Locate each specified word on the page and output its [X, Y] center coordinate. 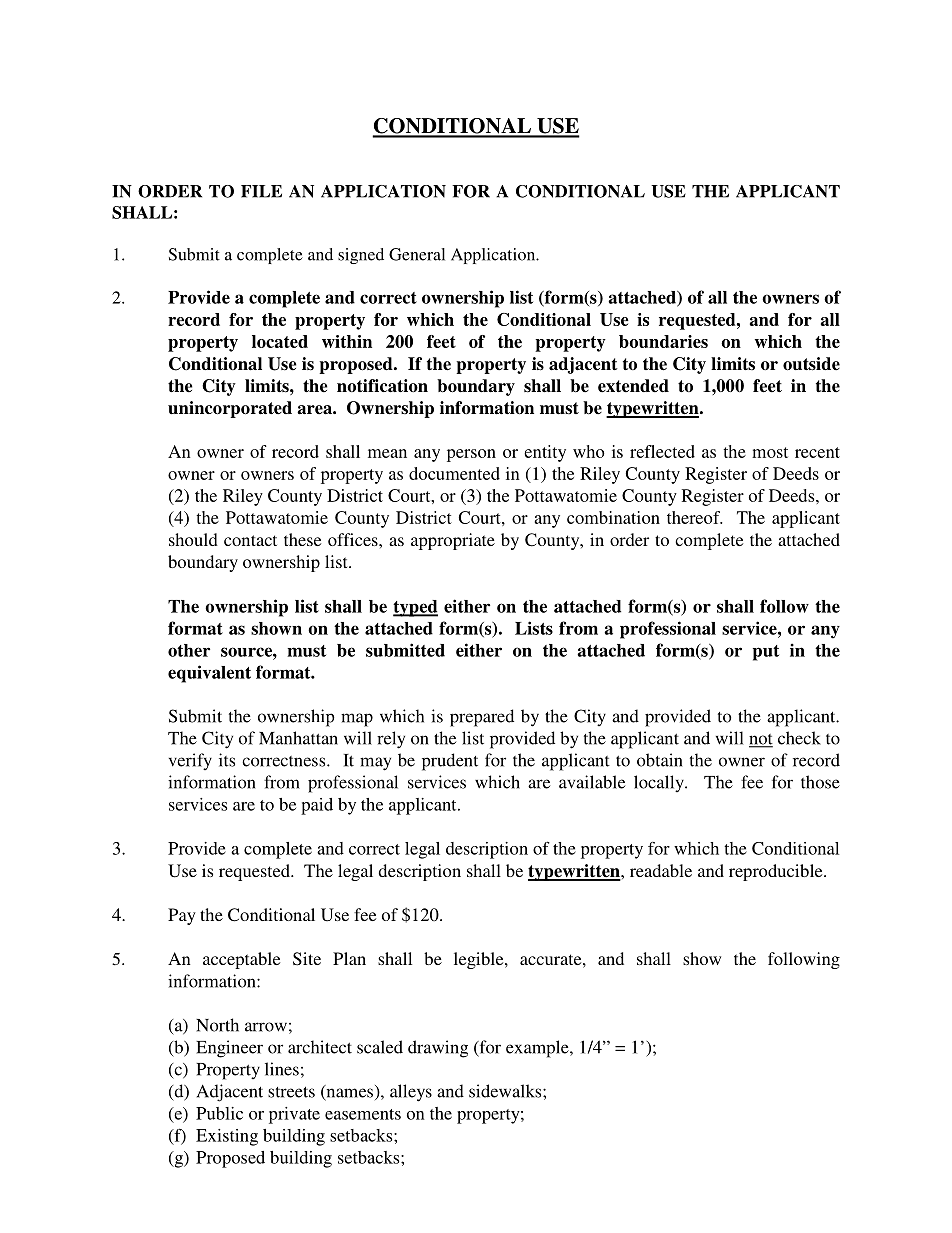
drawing [438, 1049]
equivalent [209, 674]
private [294, 1115]
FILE [261, 191]
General [417, 254]
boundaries [663, 341]
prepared [482, 718]
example [538, 1049]
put [766, 653]
